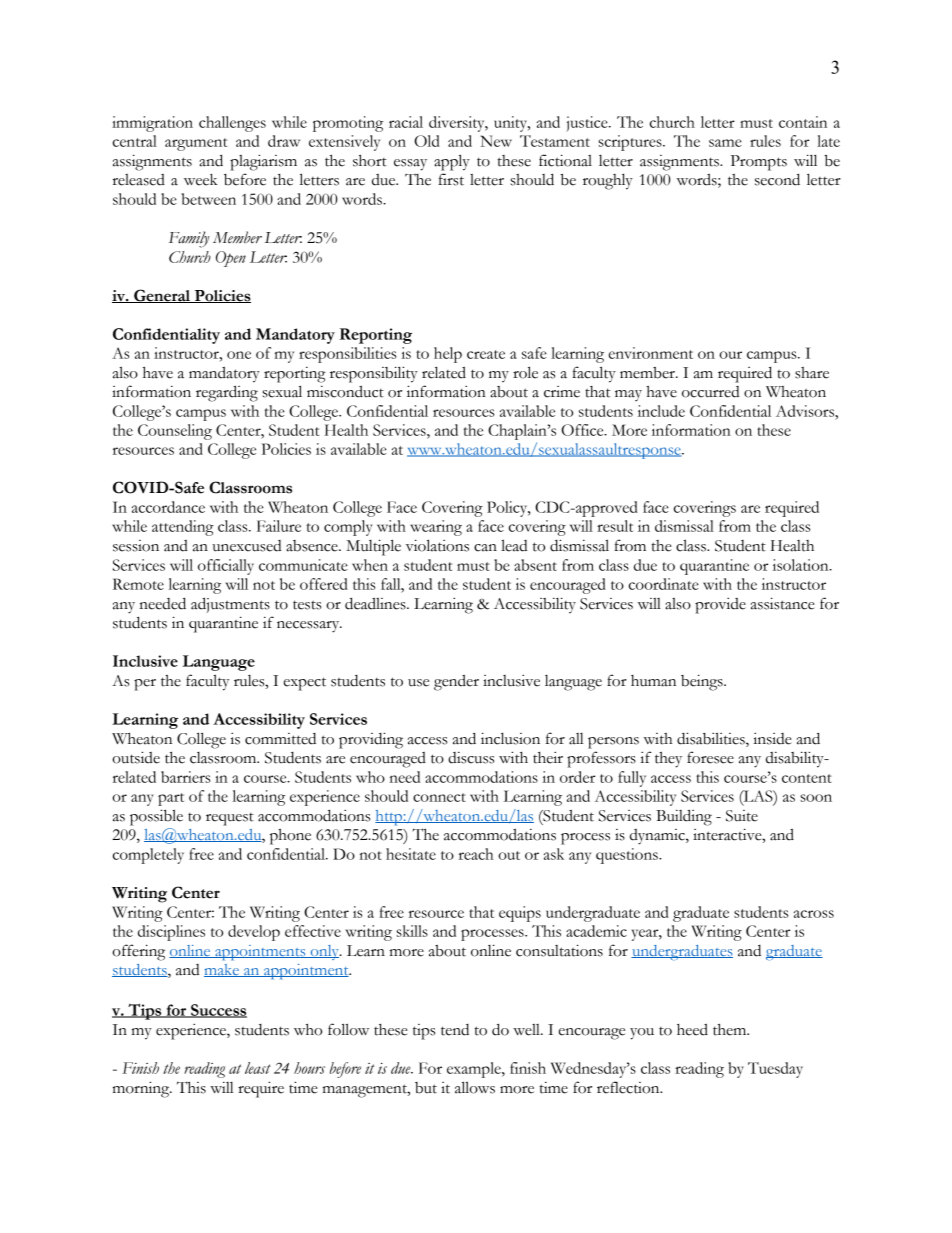  I want to click on committed, so click(280, 739).
